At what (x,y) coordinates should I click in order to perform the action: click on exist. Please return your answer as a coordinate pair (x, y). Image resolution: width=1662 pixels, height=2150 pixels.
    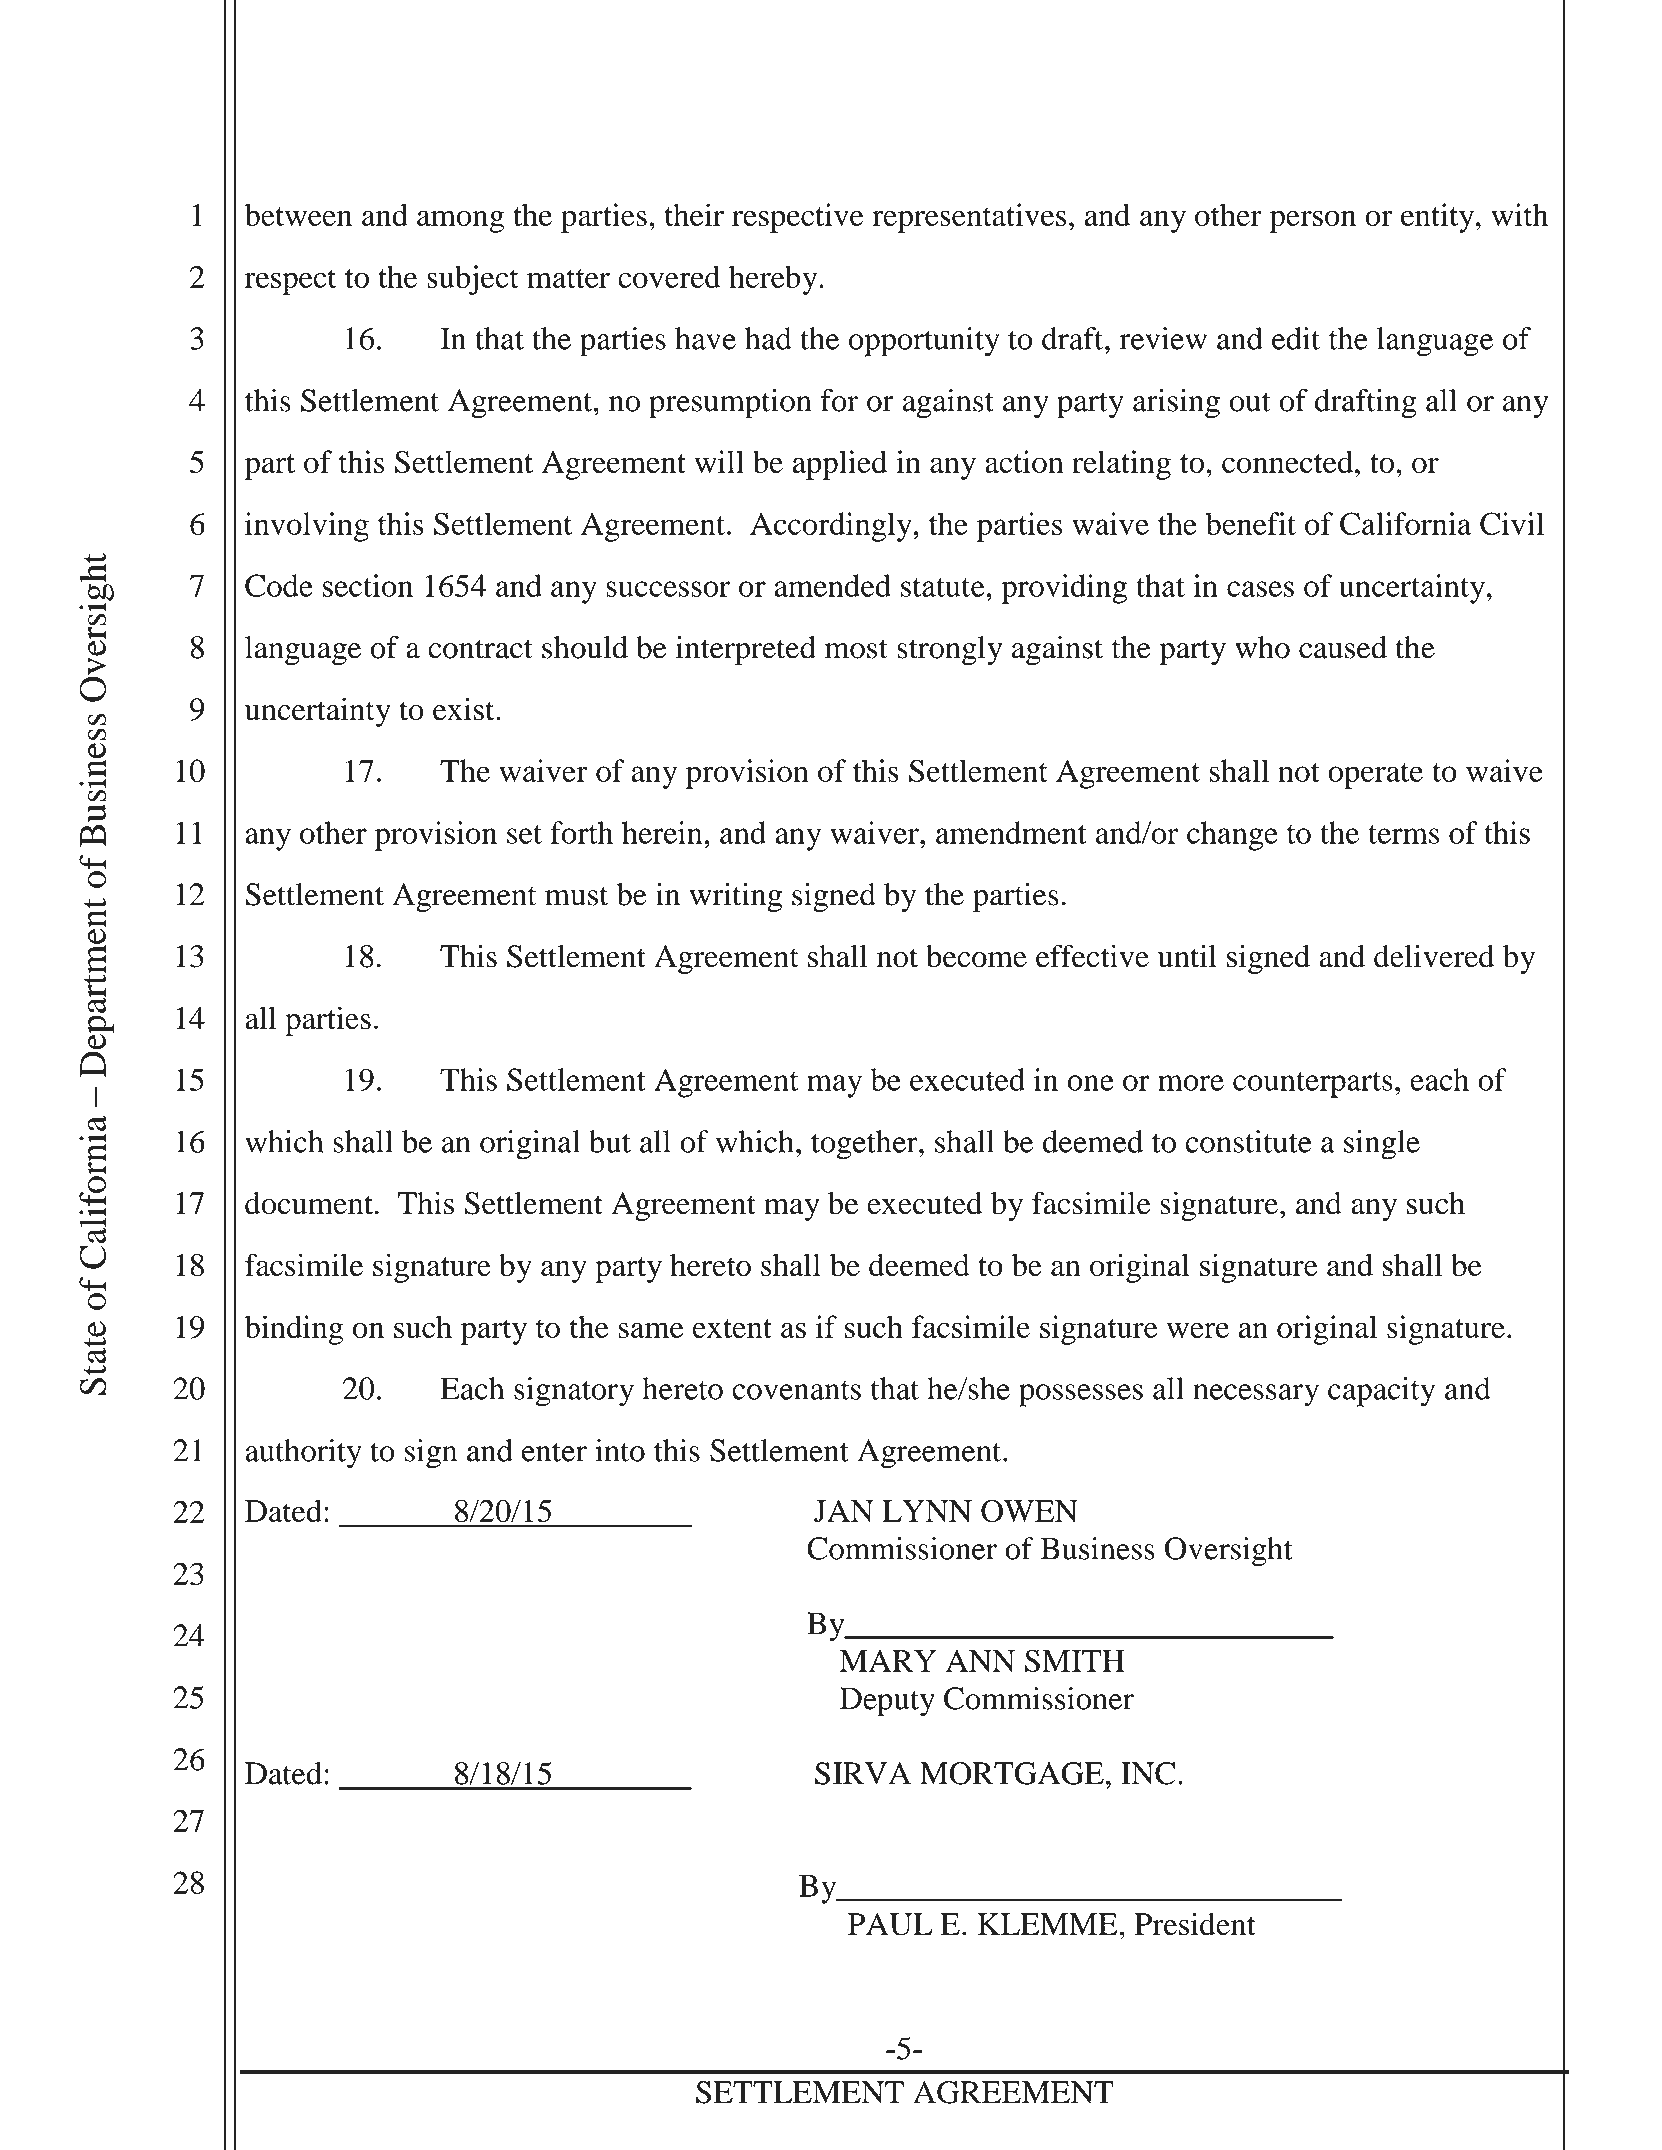
    Looking at the image, I should click on (465, 709).
